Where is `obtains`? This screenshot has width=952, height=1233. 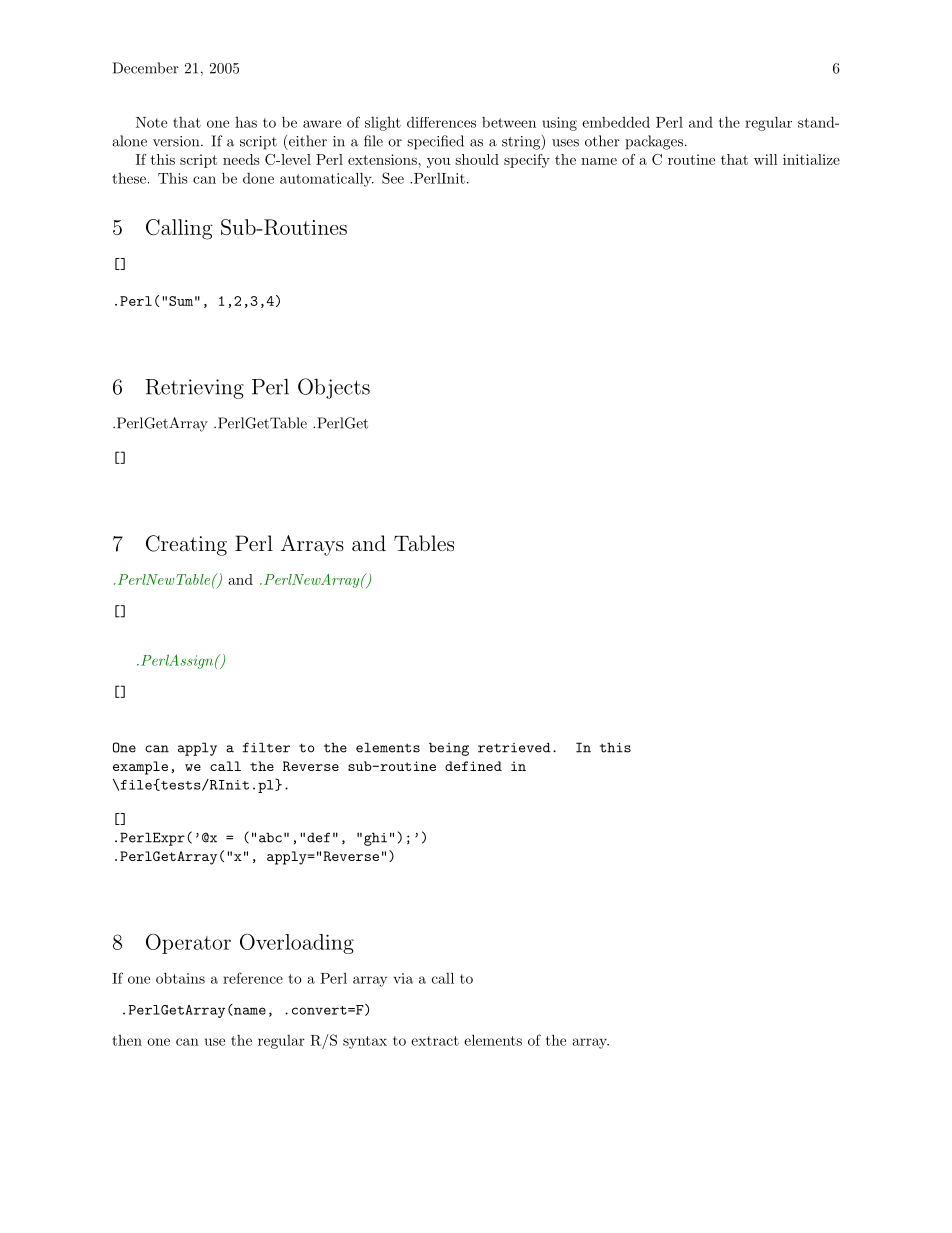
obtains is located at coordinates (180, 978).
